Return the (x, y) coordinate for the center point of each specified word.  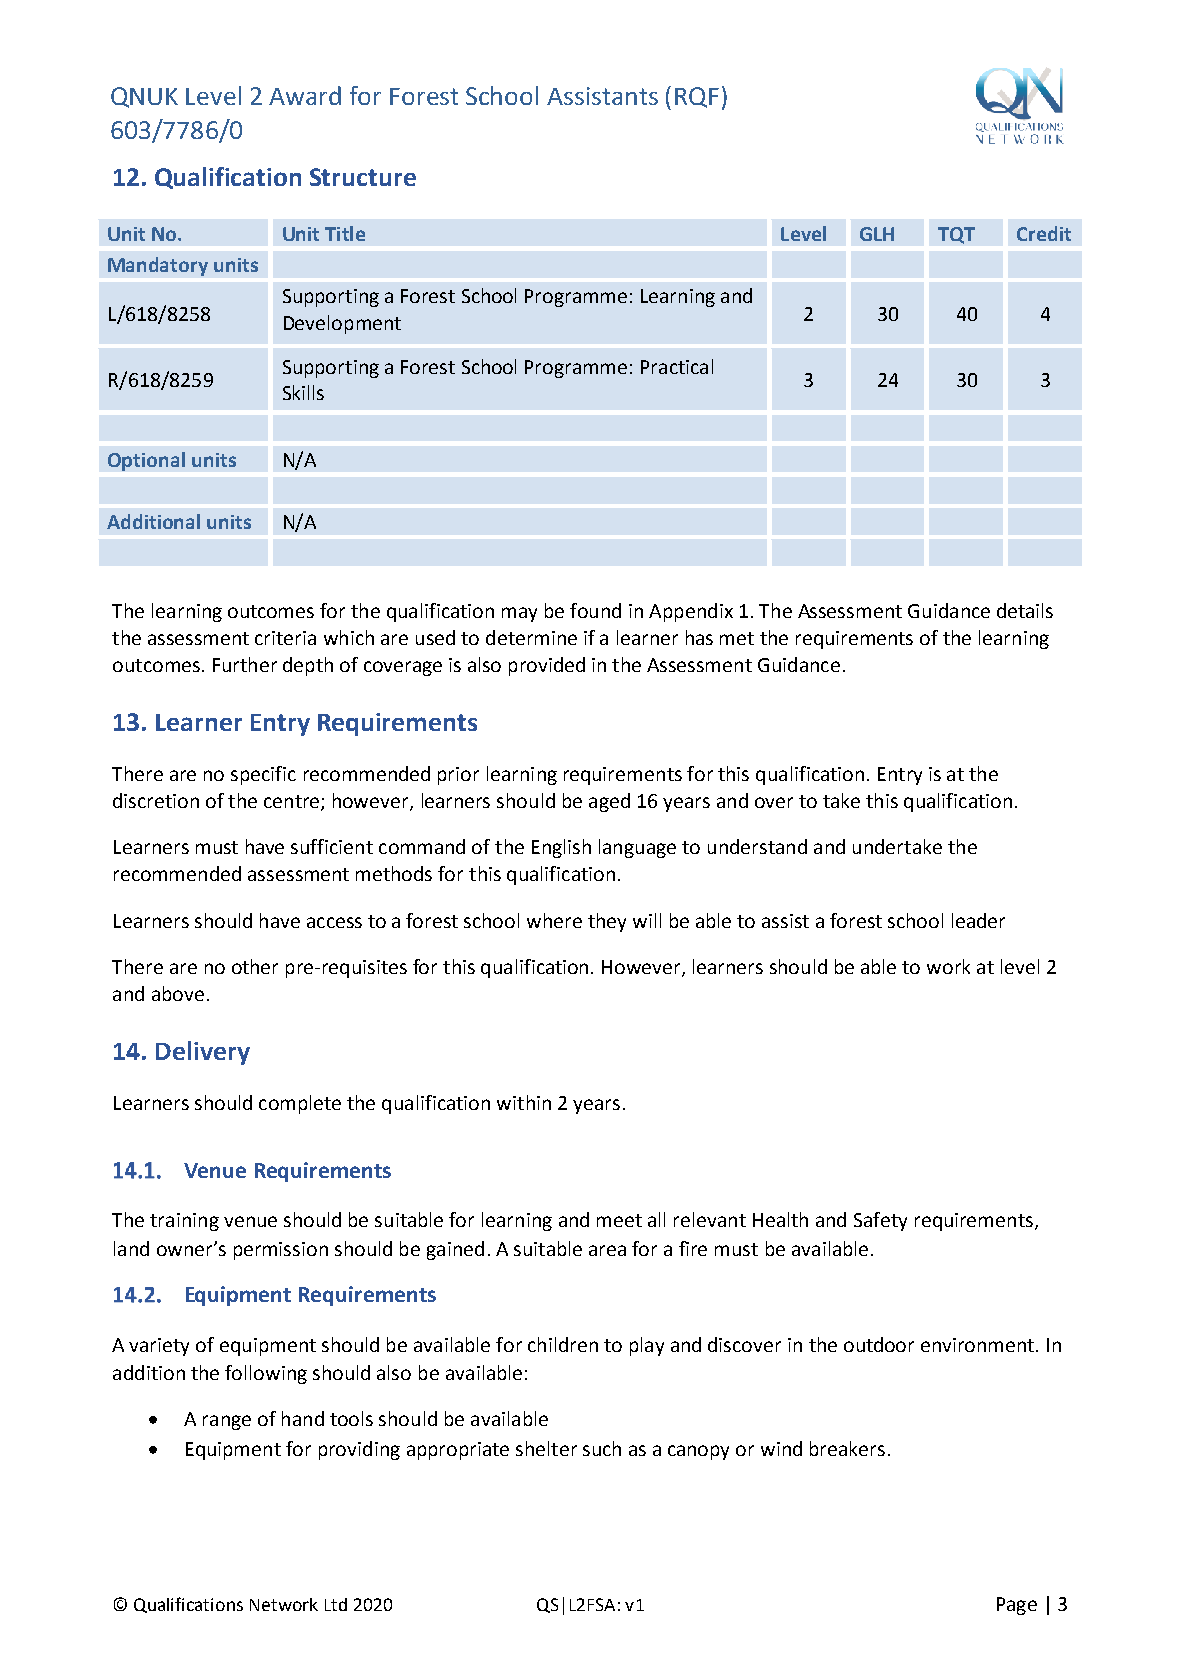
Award (305, 95)
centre (293, 803)
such (602, 1448)
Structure (363, 177)
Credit (1044, 233)
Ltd (336, 1604)
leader (978, 920)
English (561, 848)
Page (1017, 1606)
